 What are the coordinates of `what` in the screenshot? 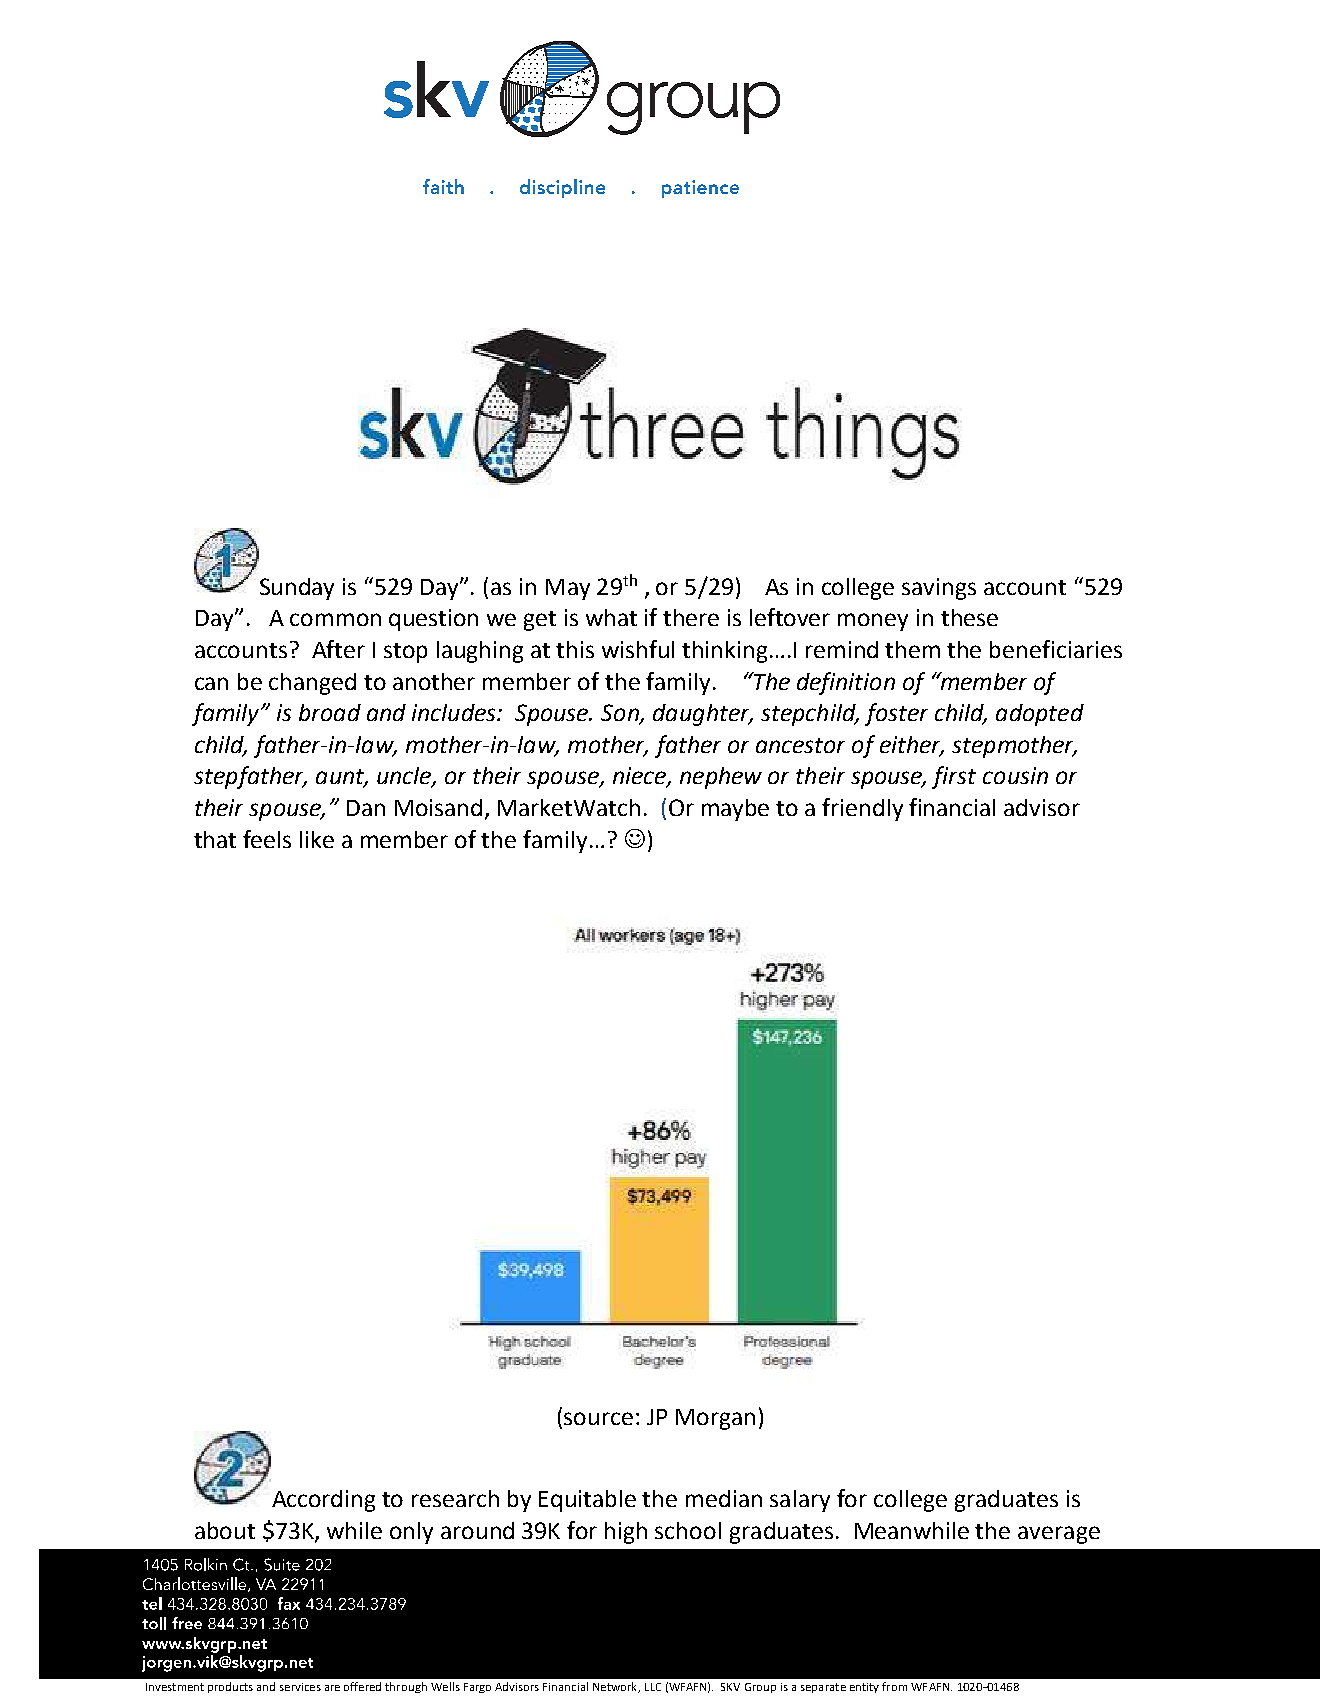 It's located at (611, 617).
